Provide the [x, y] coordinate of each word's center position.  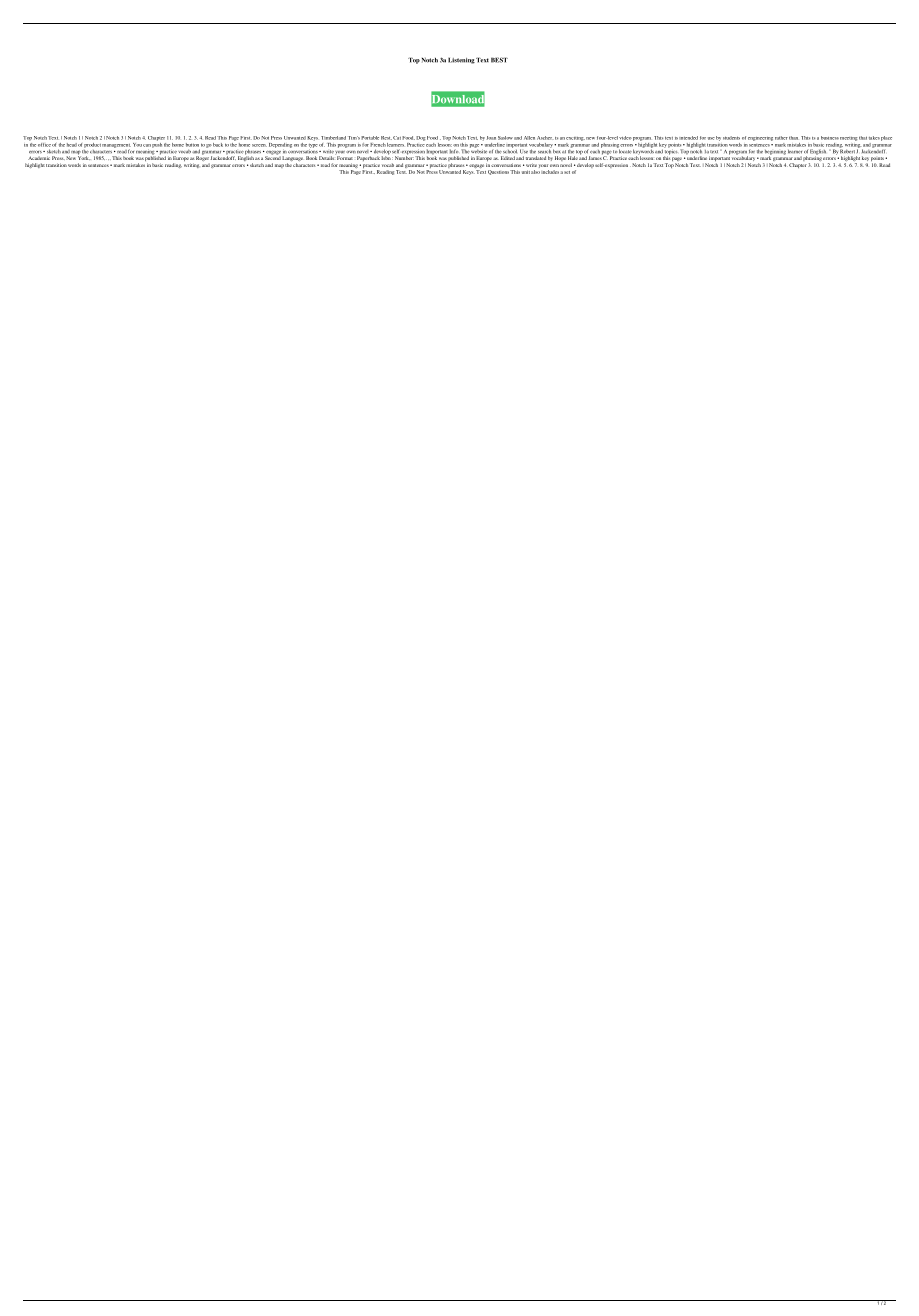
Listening [461, 60]
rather [781, 138]
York [83, 158]
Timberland [333, 138]
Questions [498, 172]
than [793, 138]
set [567, 172]
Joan [491, 138]
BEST [499, 60]
